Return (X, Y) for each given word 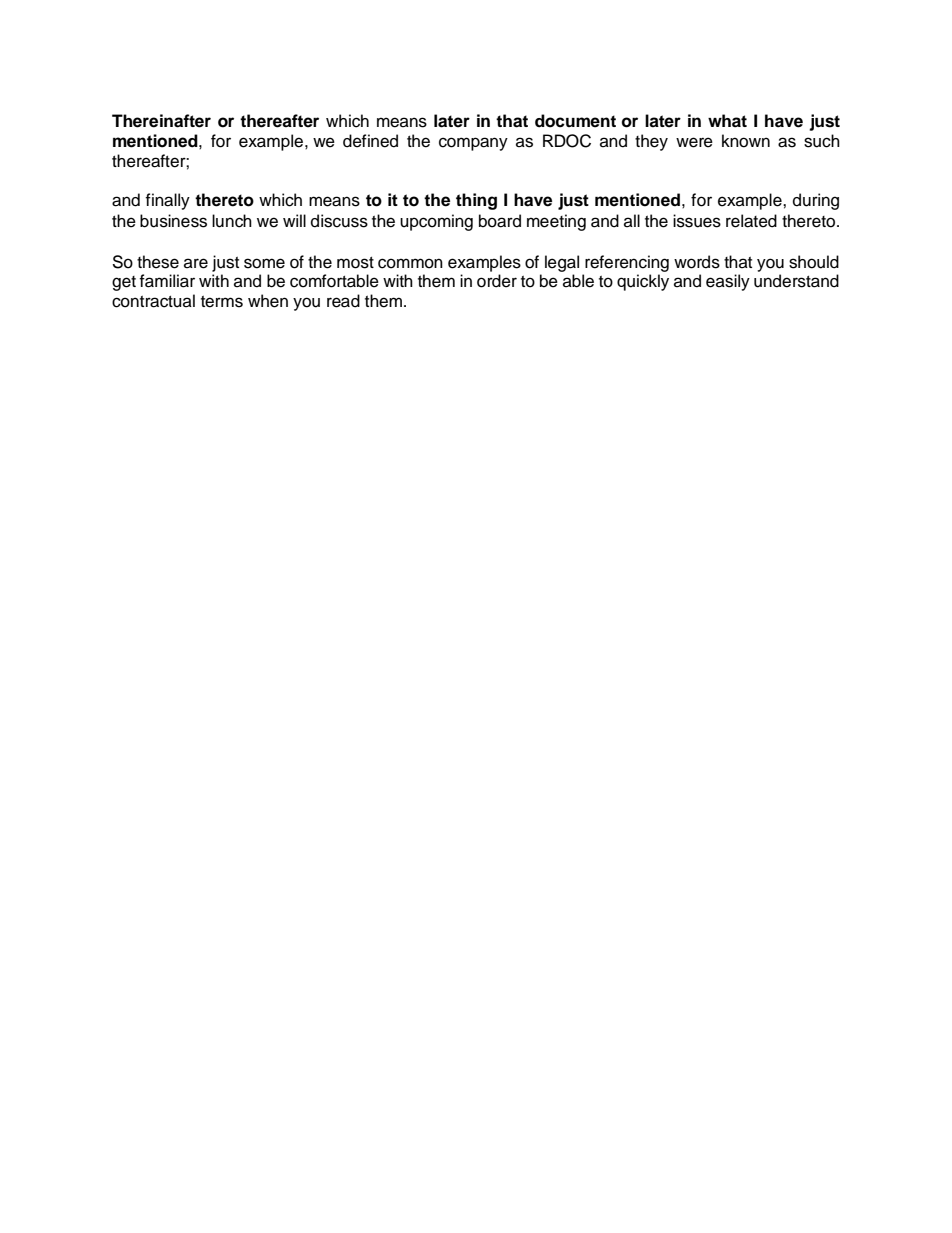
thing (476, 201)
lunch (232, 221)
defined (370, 141)
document (575, 121)
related (751, 221)
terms (222, 302)
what (727, 121)
